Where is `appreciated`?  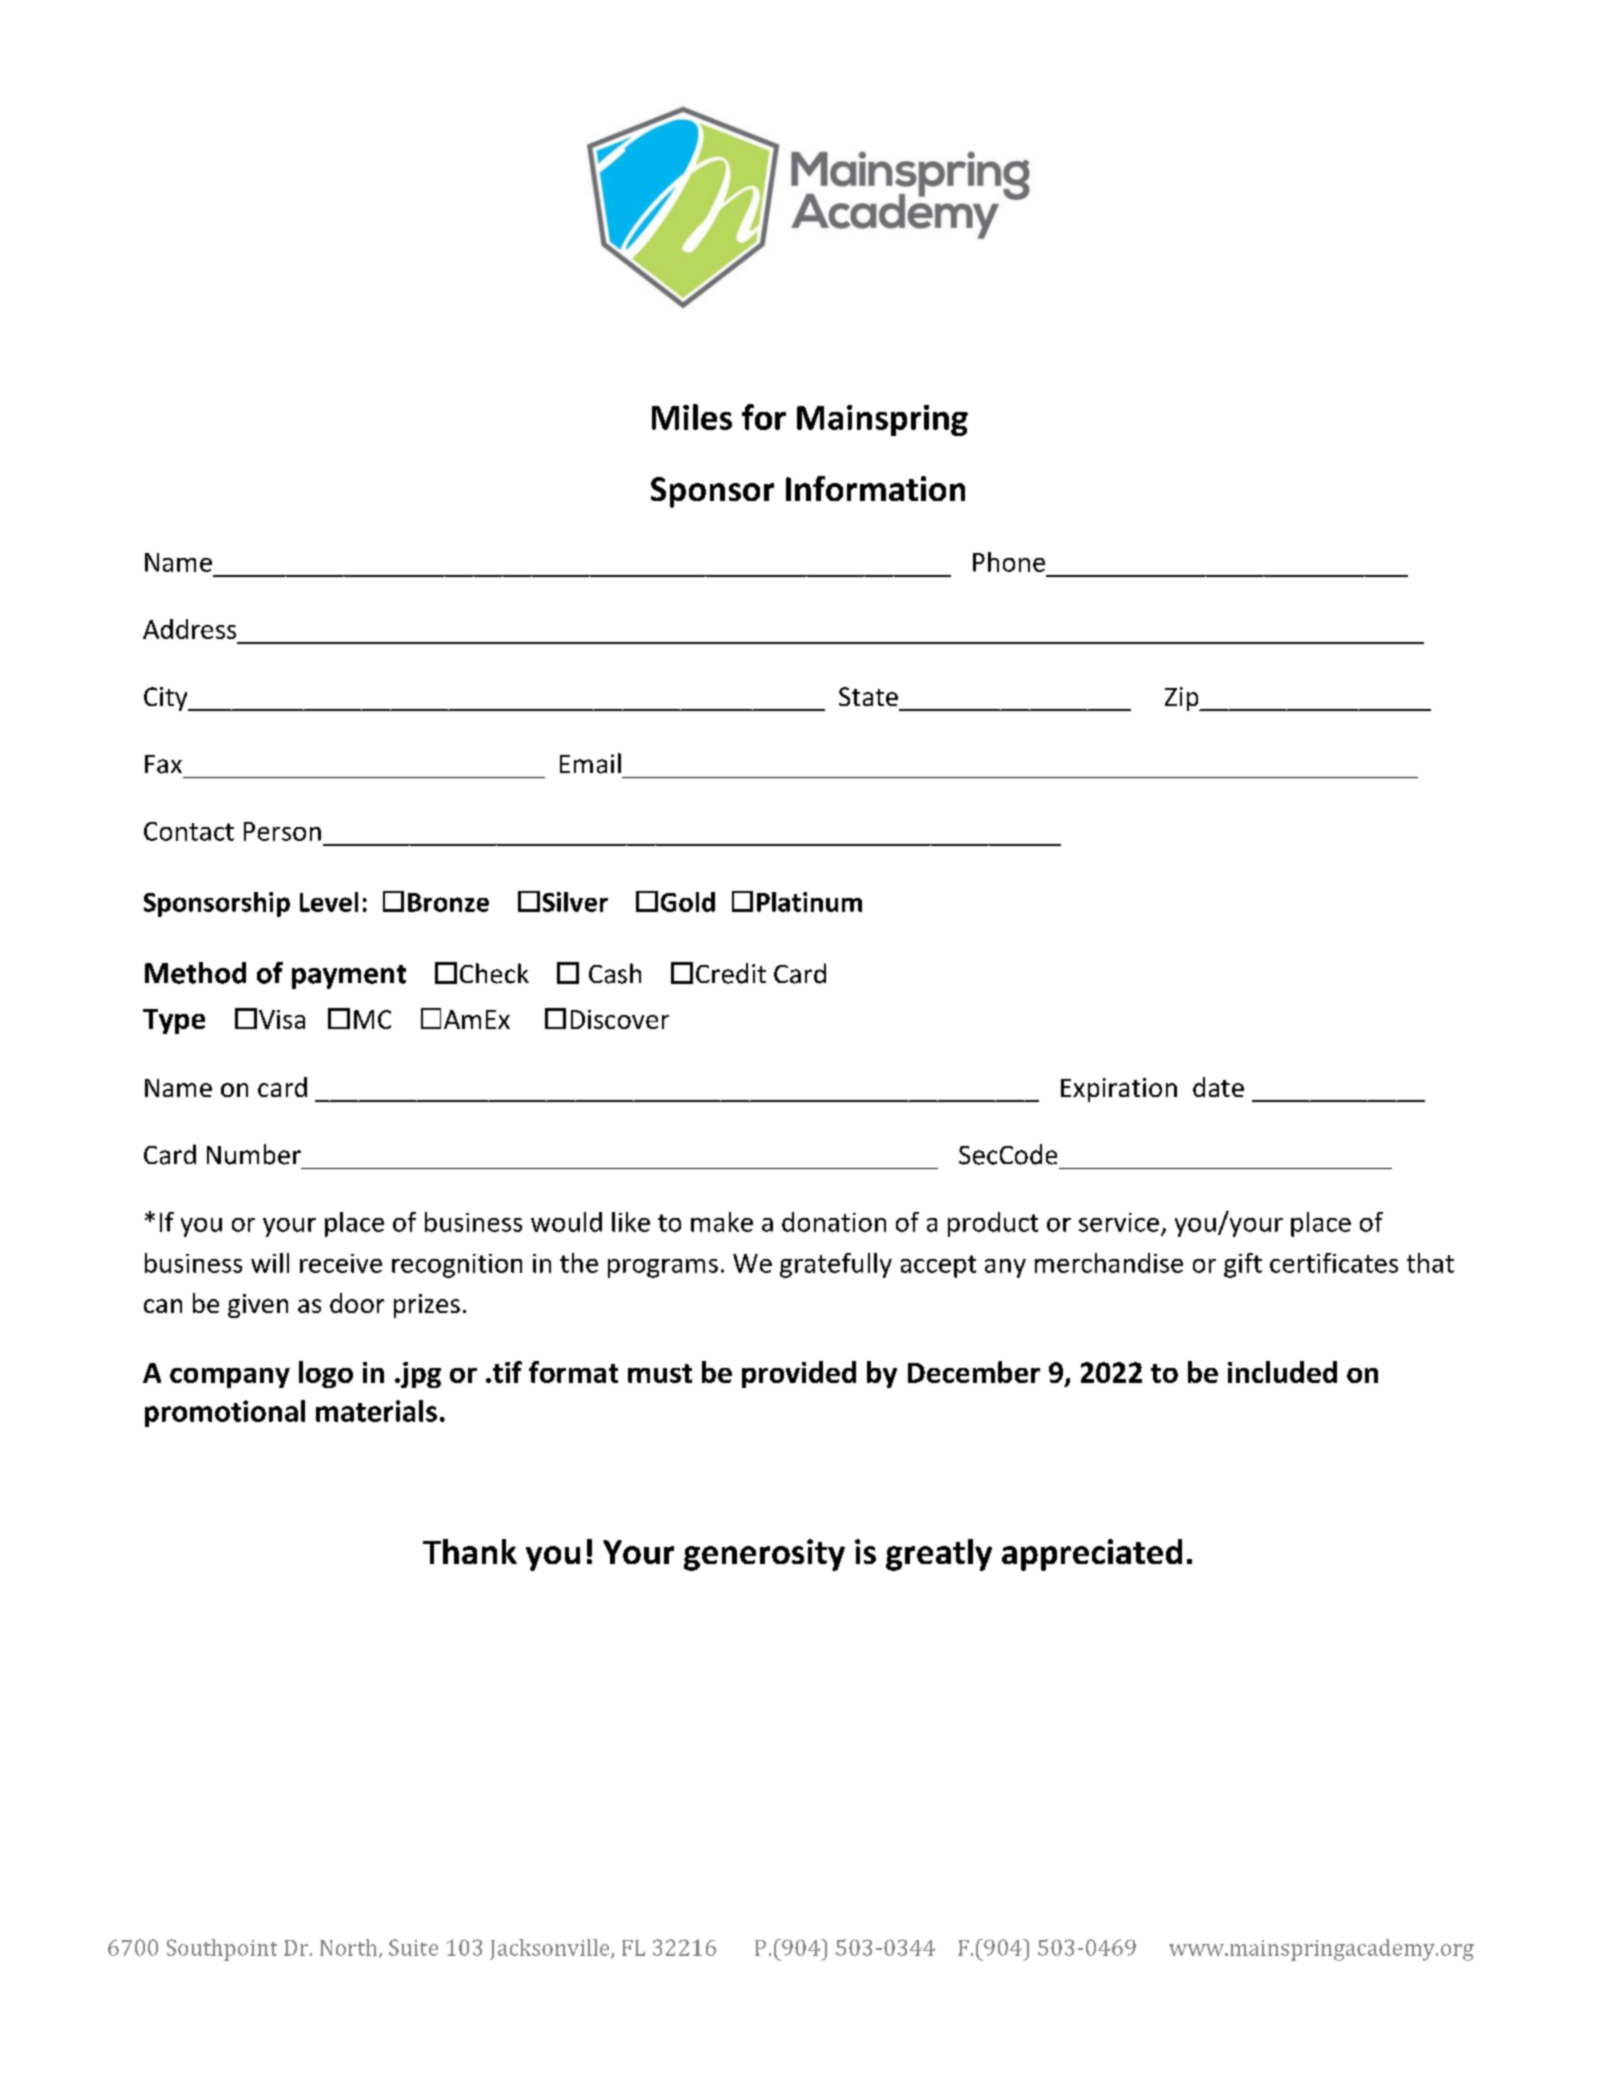
appreciated is located at coordinates (1092, 1555).
